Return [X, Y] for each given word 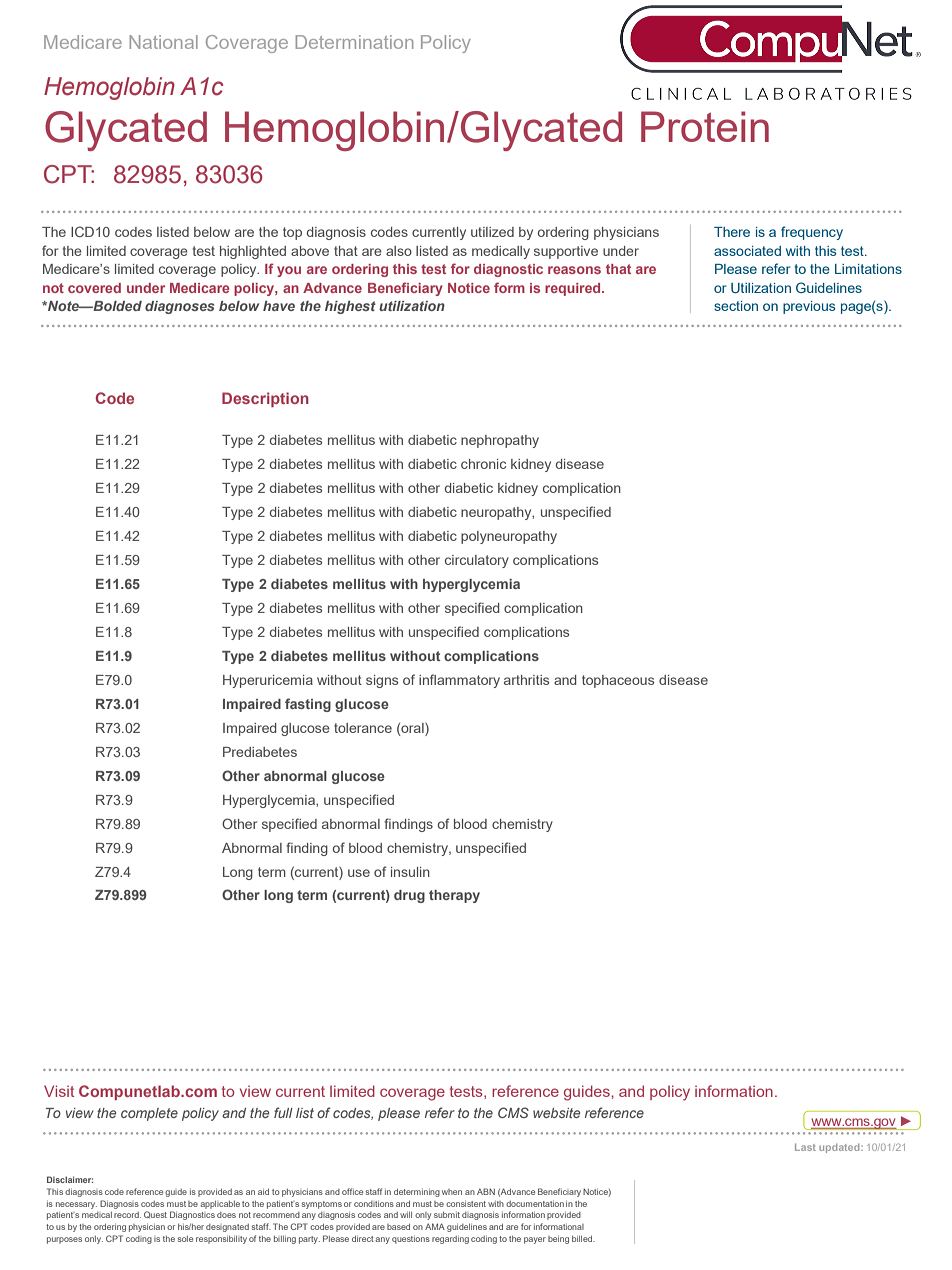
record [127, 1215]
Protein [705, 126]
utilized [492, 232]
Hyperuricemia [268, 681]
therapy [454, 896]
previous [809, 307]
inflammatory [459, 681]
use [359, 873]
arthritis [526, 680]
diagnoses [179, 307]
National [164, 42]
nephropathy [500, 441]
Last [805, 1147]
